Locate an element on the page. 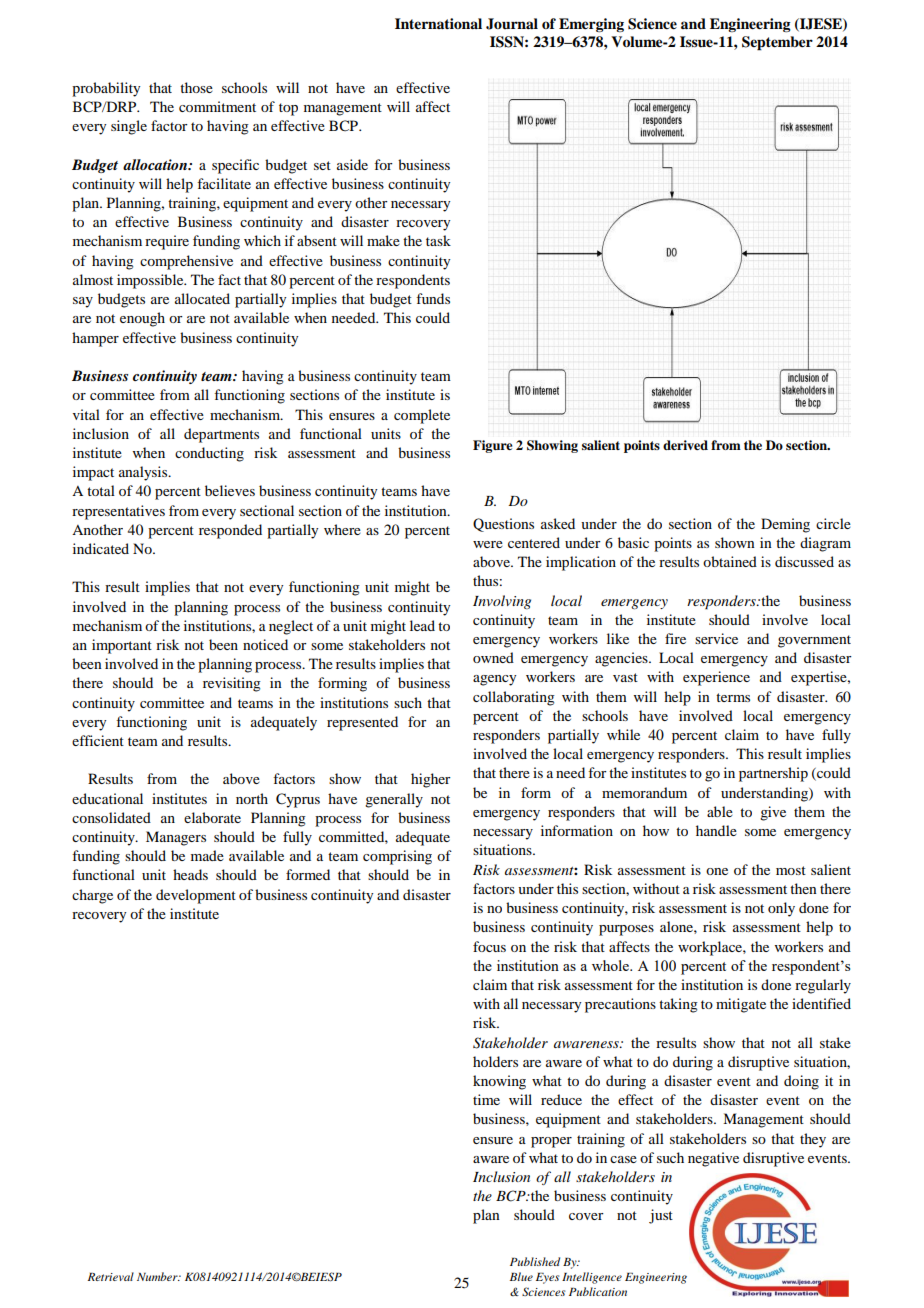 This image has width=924, height=1308. service is located at coordinates (716, 638).
